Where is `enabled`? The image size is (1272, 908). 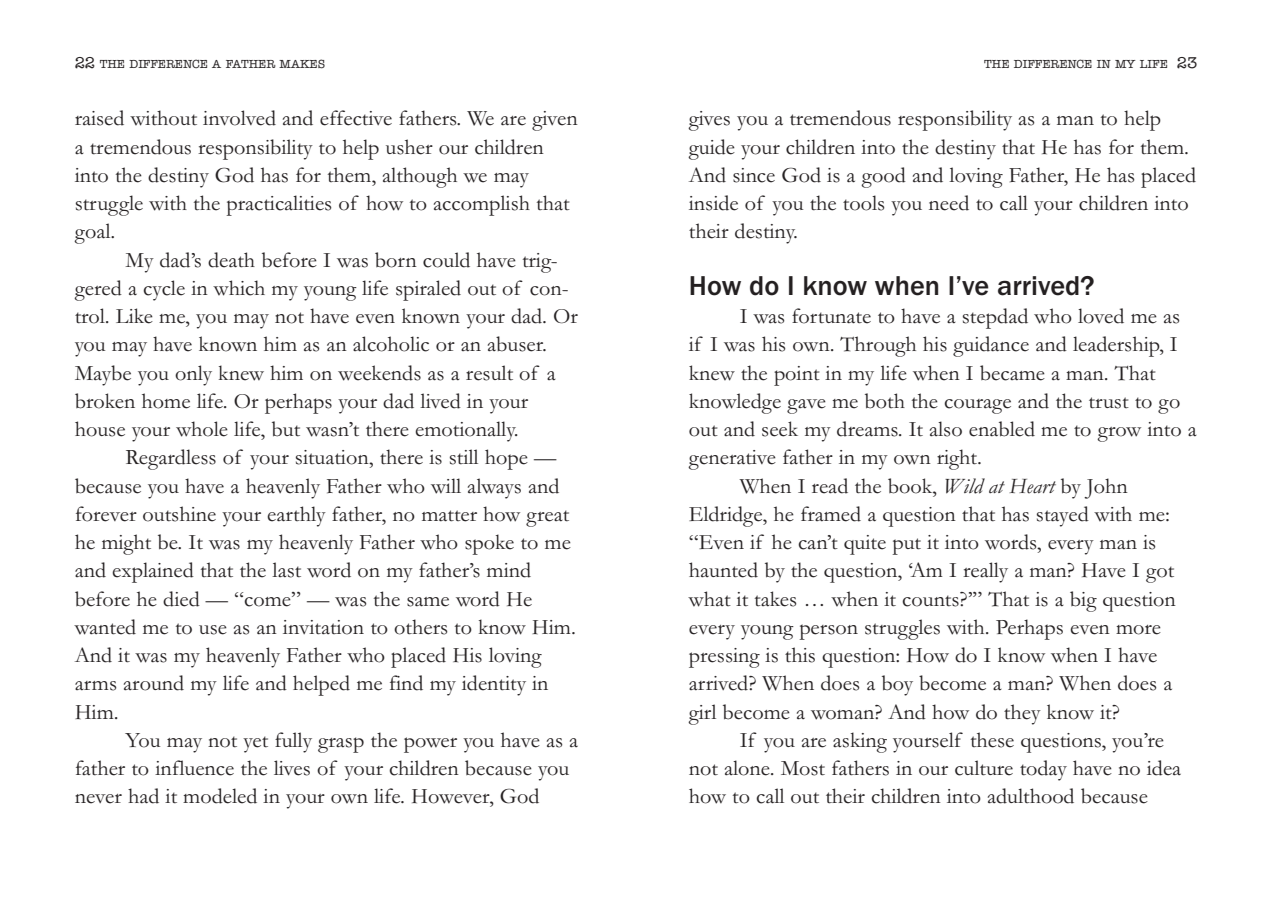
enabled is located at coordinates (1002, 429).
